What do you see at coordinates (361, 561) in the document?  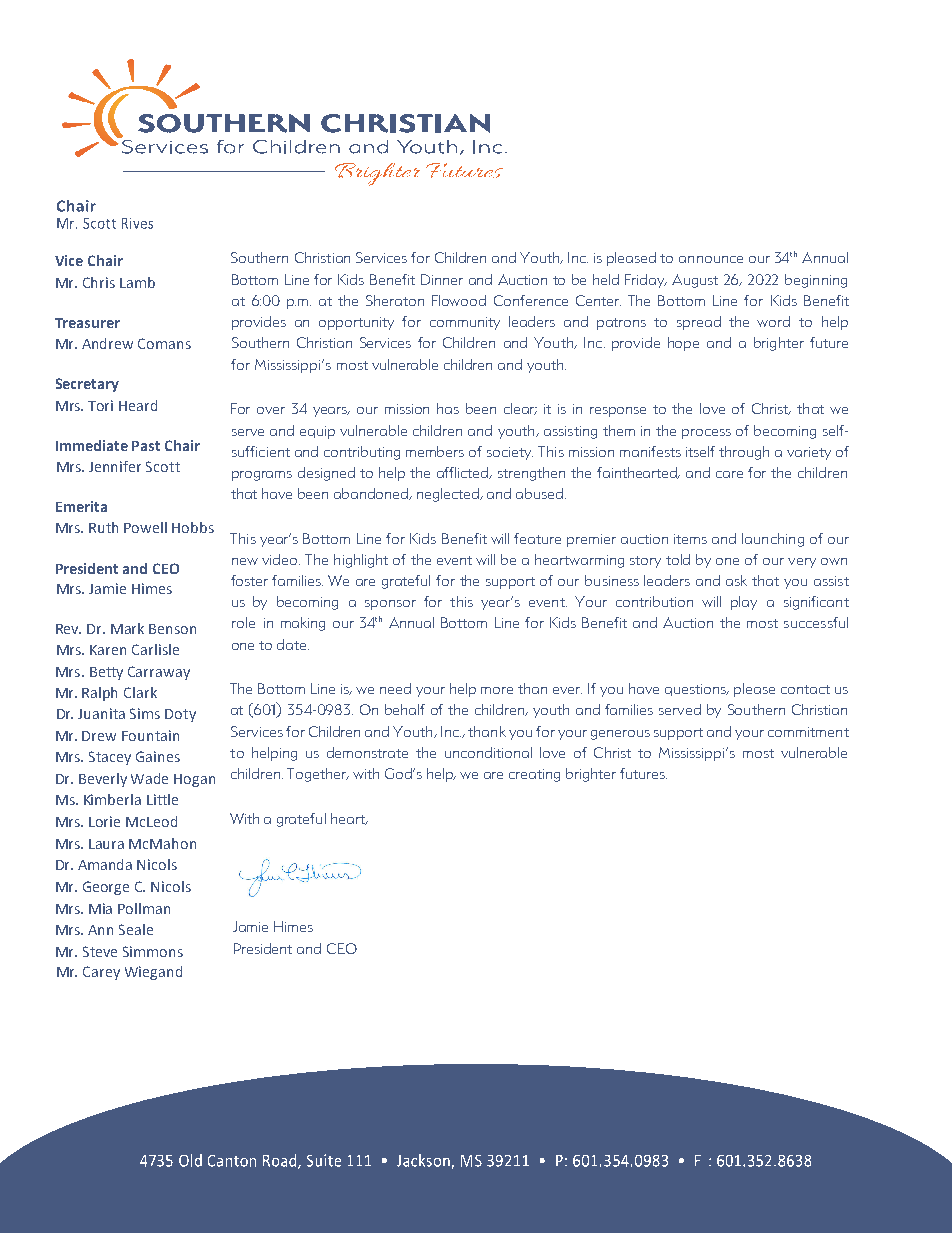 I see `highlight` at bounding box center [361, 561].
